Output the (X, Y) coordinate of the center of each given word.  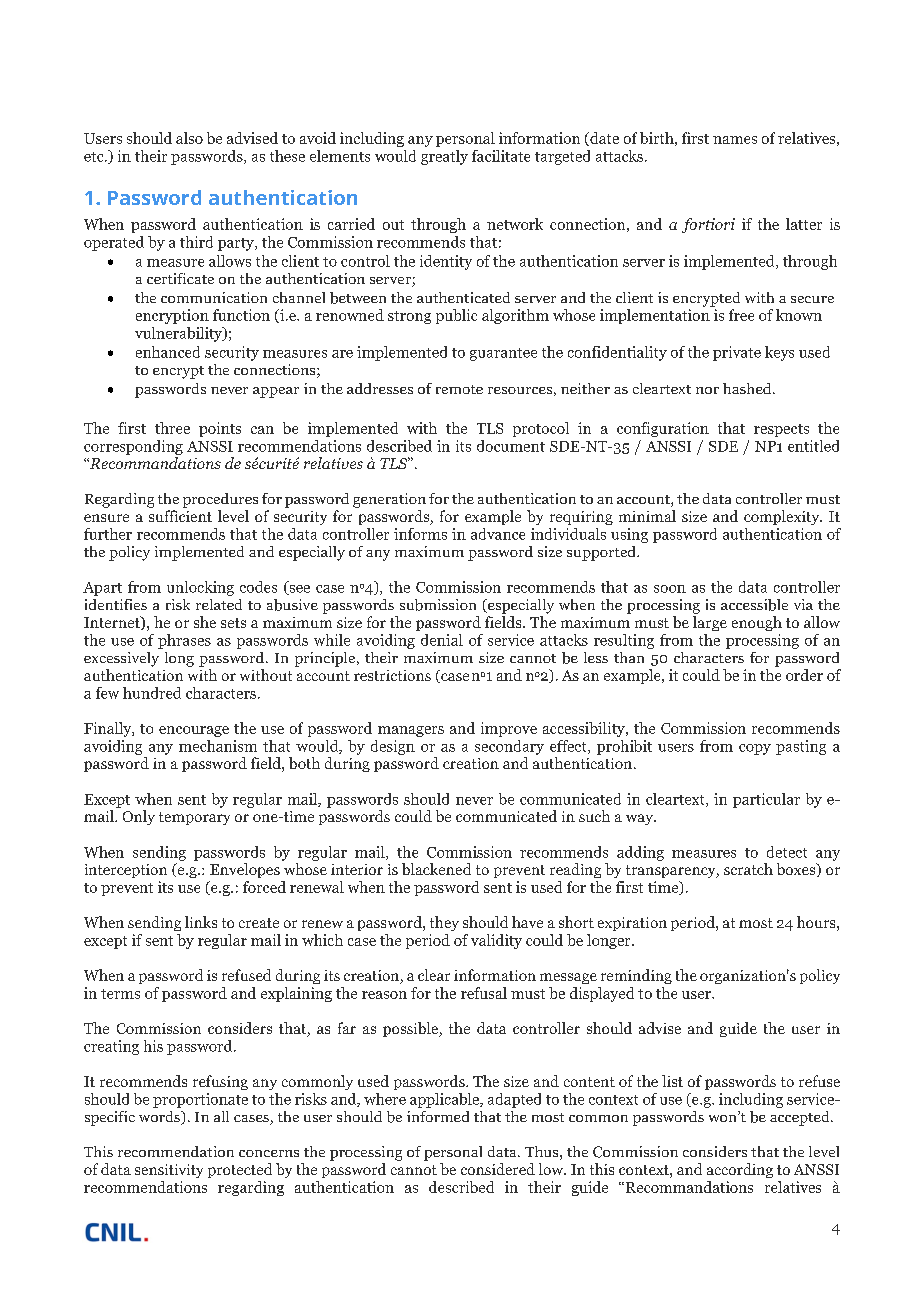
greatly (444, 157)
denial (442, 640)
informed (438, 1116)
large (710, 623)
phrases (184, 641)
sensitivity (169, 1171)
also (189, 138)
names (735, 140)
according (740, 1170)
